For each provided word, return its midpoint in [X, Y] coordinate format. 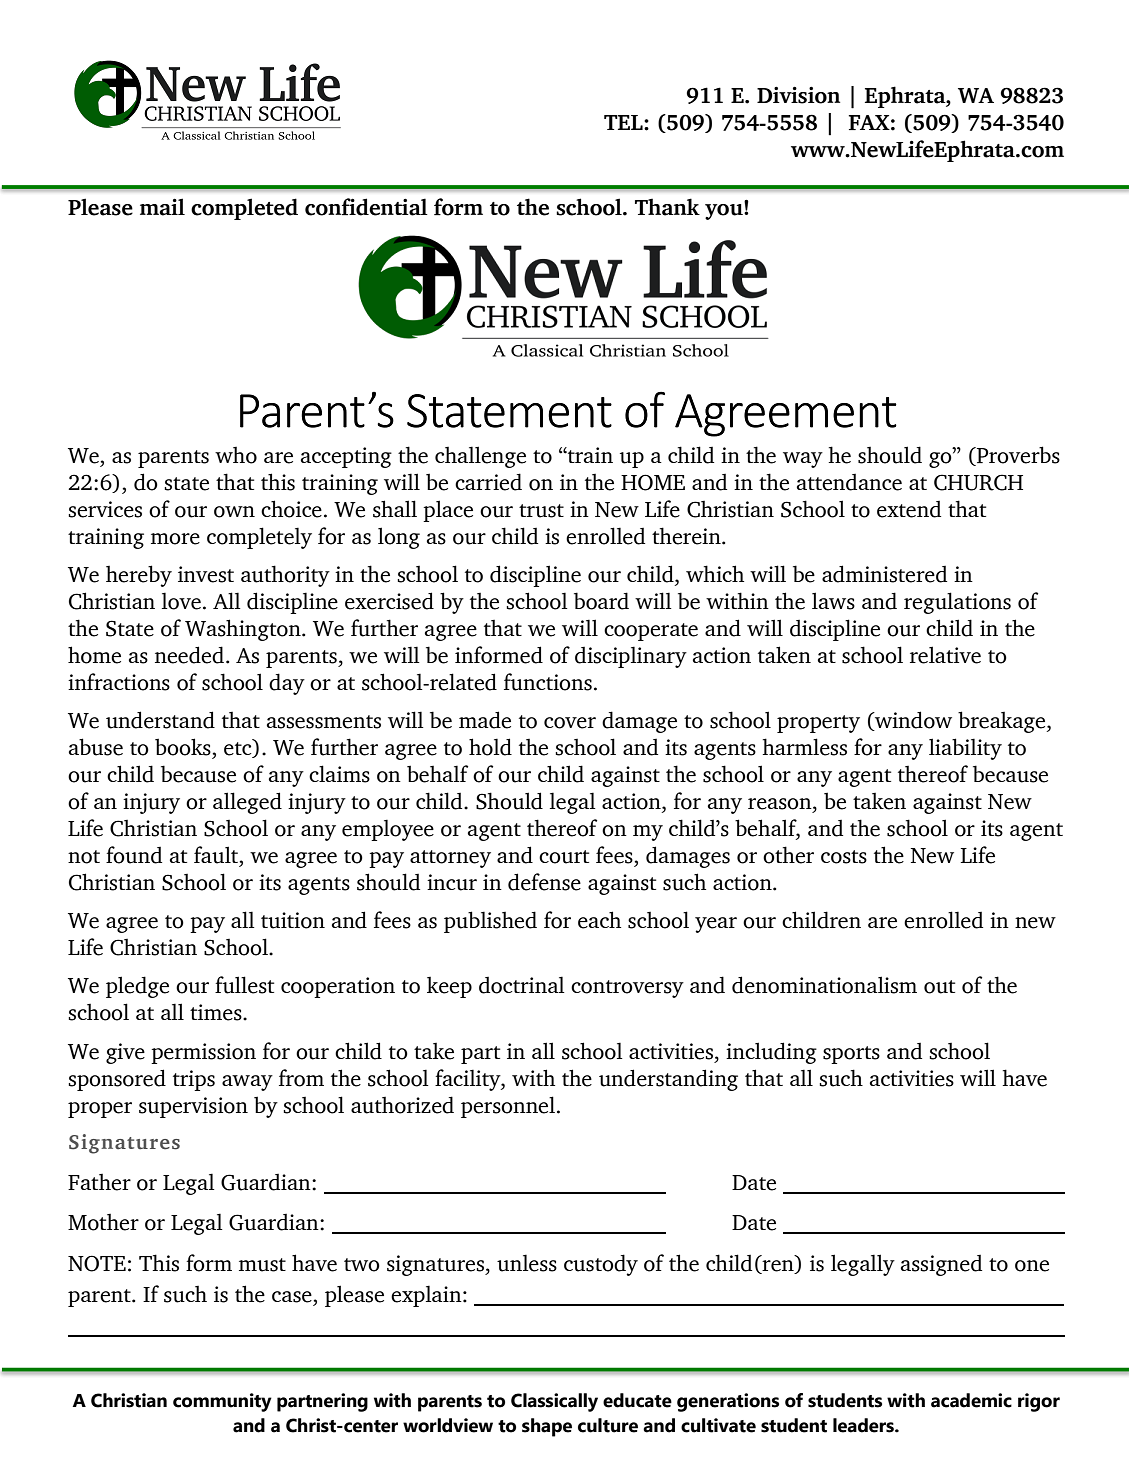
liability [965, 749]
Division [798, 95]
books [184, 747]
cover [570, 723]
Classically [554, 1402]
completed [244, 209]
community [222, 1402]
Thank [667, 207]
